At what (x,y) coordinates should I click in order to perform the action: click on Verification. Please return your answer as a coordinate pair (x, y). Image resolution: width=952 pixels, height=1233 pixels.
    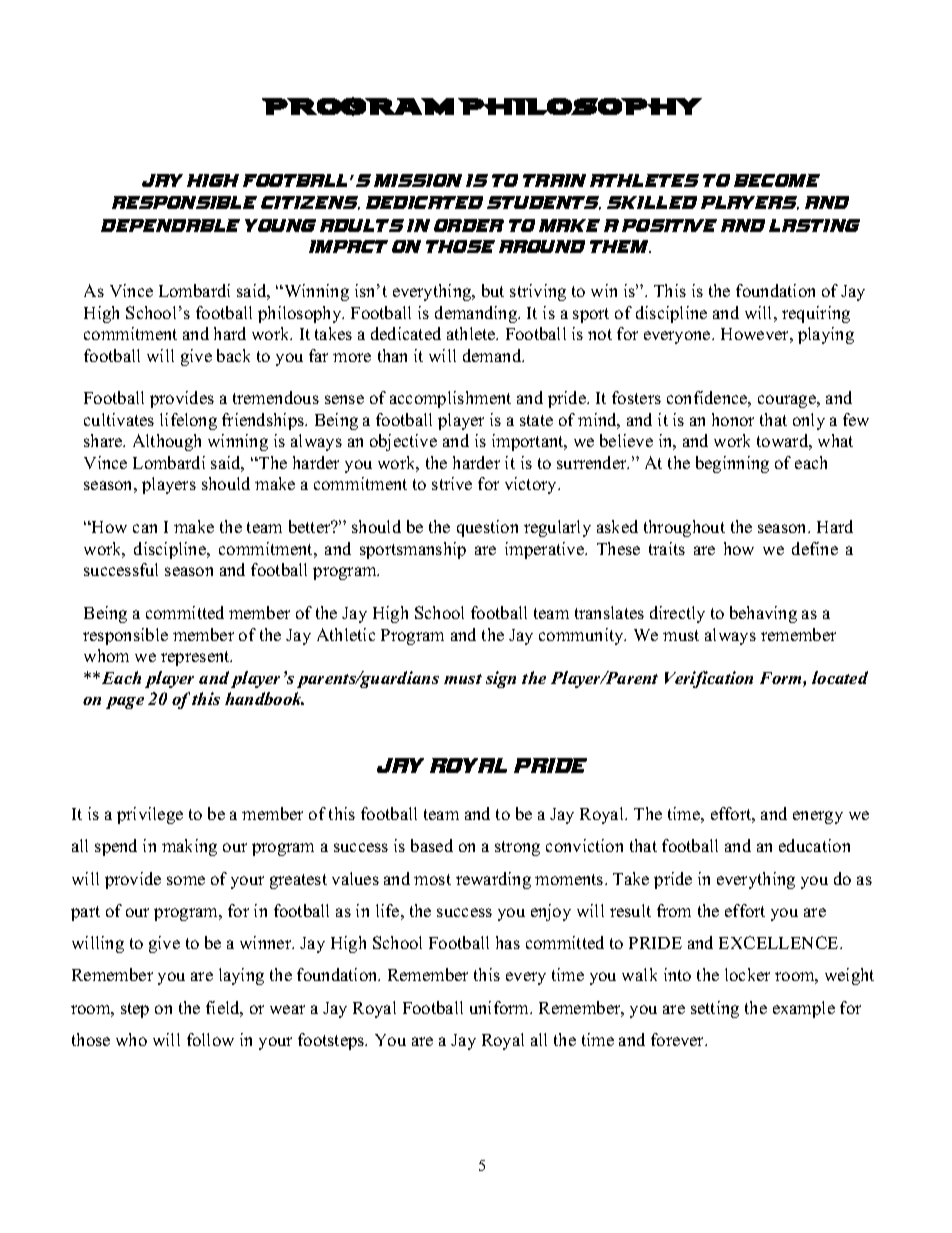
    Looking at the image, I should click on (709, 679).
